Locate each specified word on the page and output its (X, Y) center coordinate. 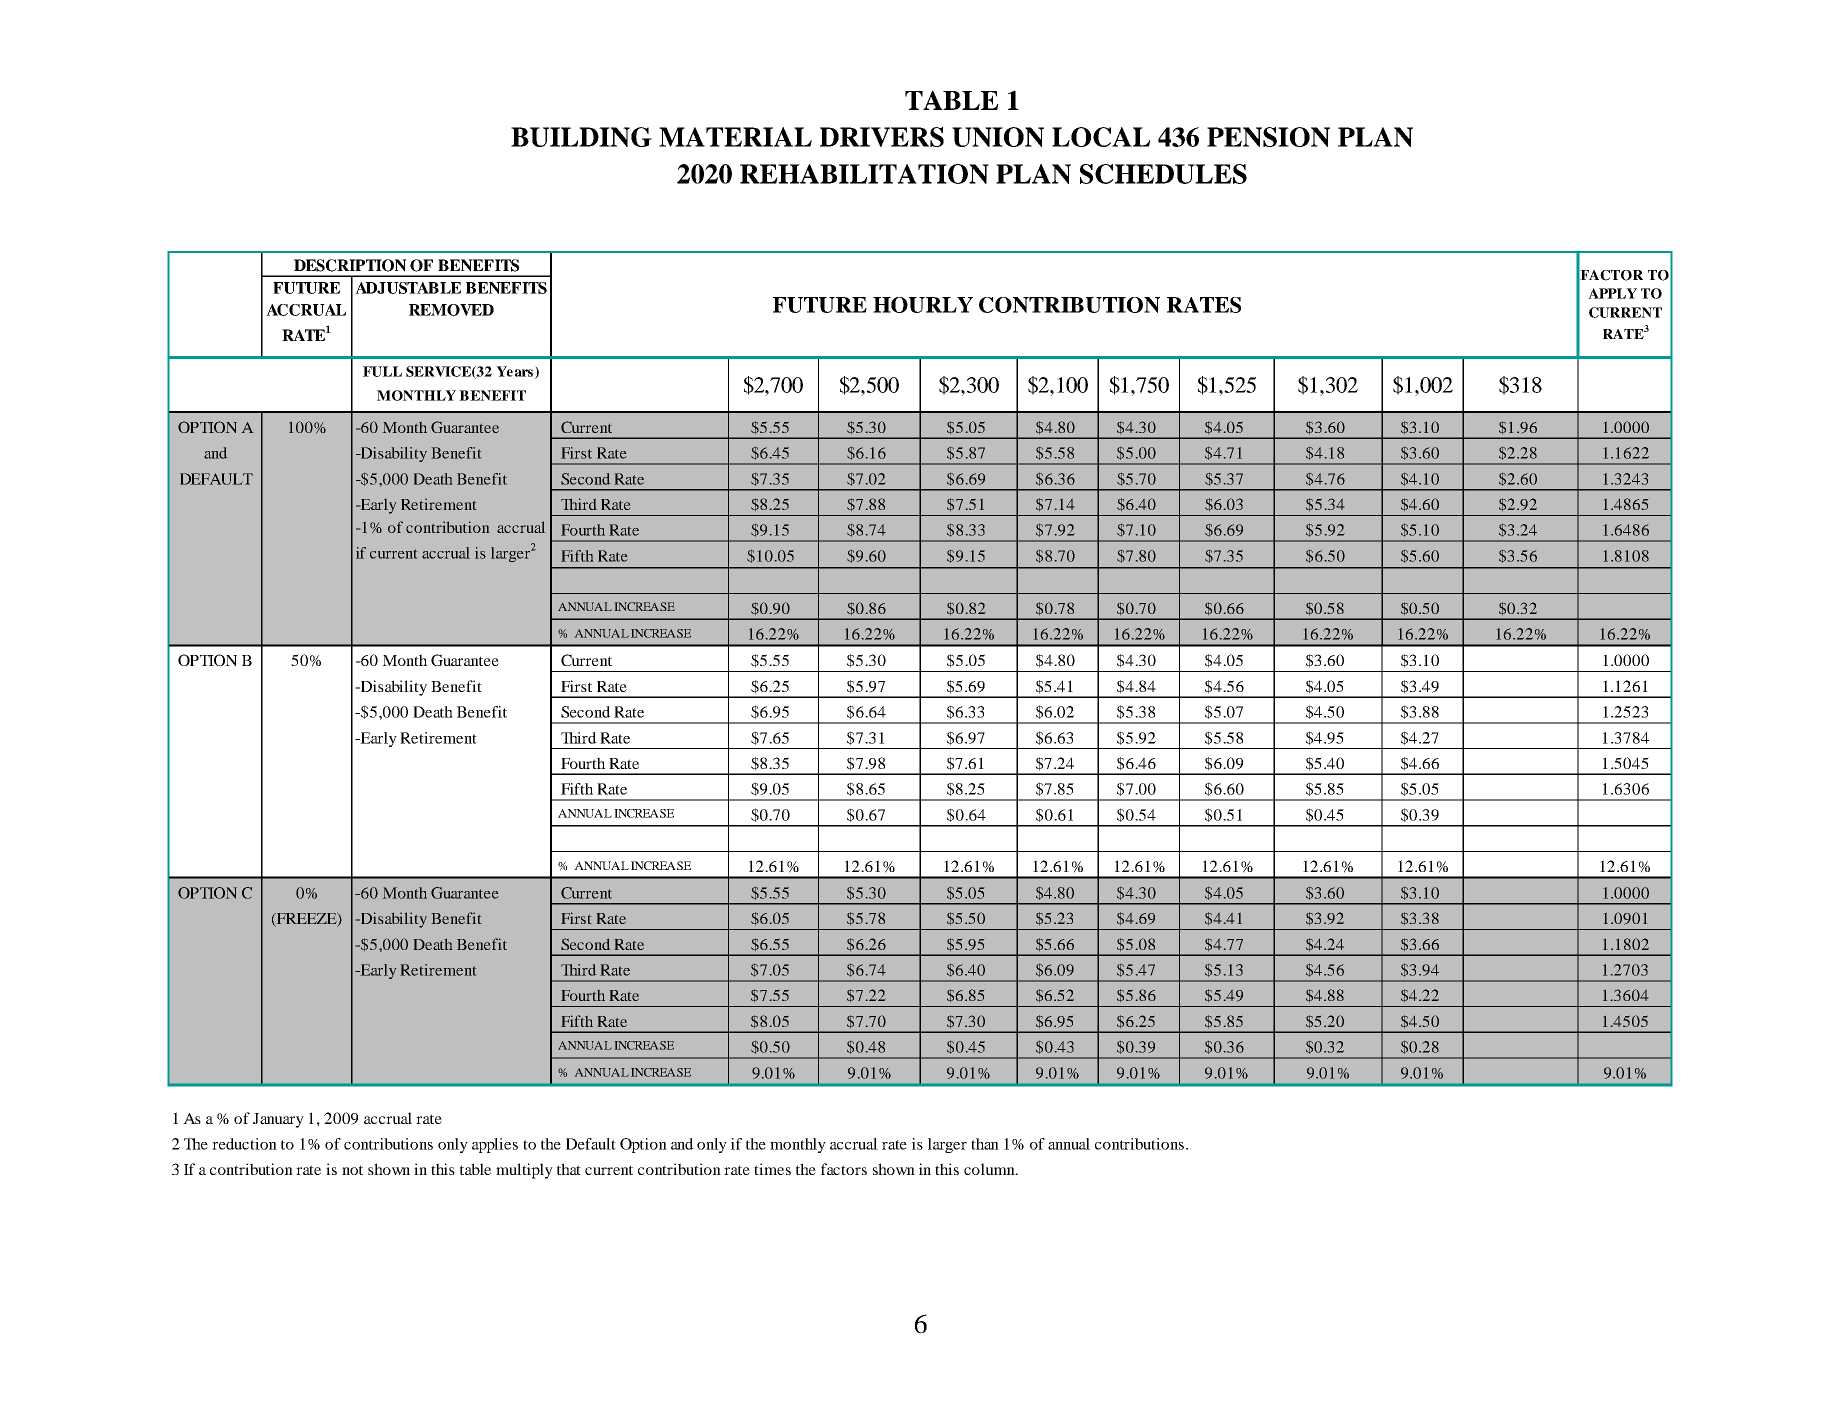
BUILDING (581, 137)
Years (514, 371)
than (985, 1144)
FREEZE (307, 920)
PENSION (1268, 137)
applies (495, 1145)
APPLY (1612, 293)
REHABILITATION (864, 174)
